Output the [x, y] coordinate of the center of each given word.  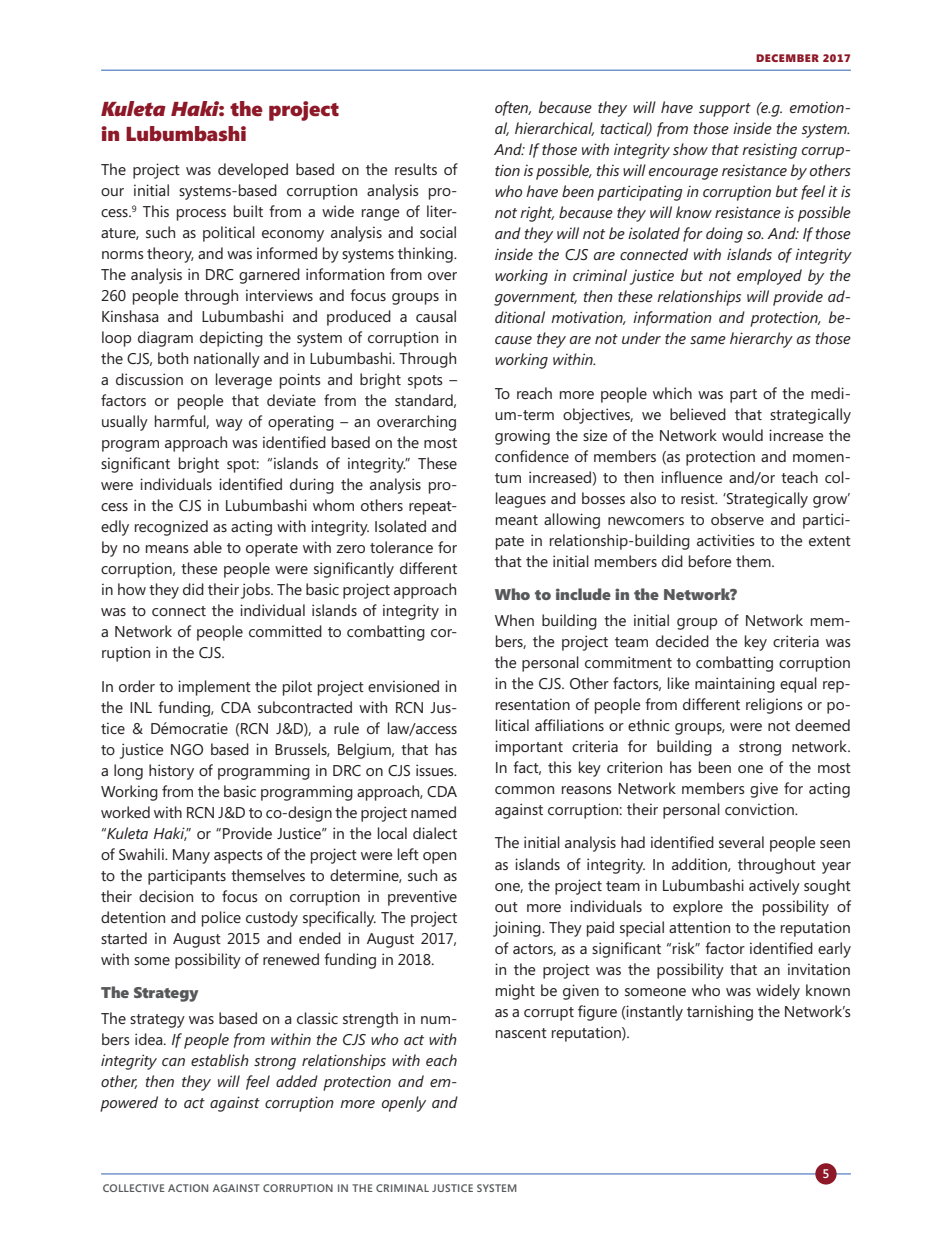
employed [769, 277]
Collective [134, 1188]
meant [517, 520]
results [416, 169]
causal [436, 316]
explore [698, 908]
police [221, 919]
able [208, 547]
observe [737, 519]
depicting [231, 339]
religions [774, 706]
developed [253, 171]
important [529, 748]
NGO [187, 749]
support [725, 110]
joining [518, 929]
